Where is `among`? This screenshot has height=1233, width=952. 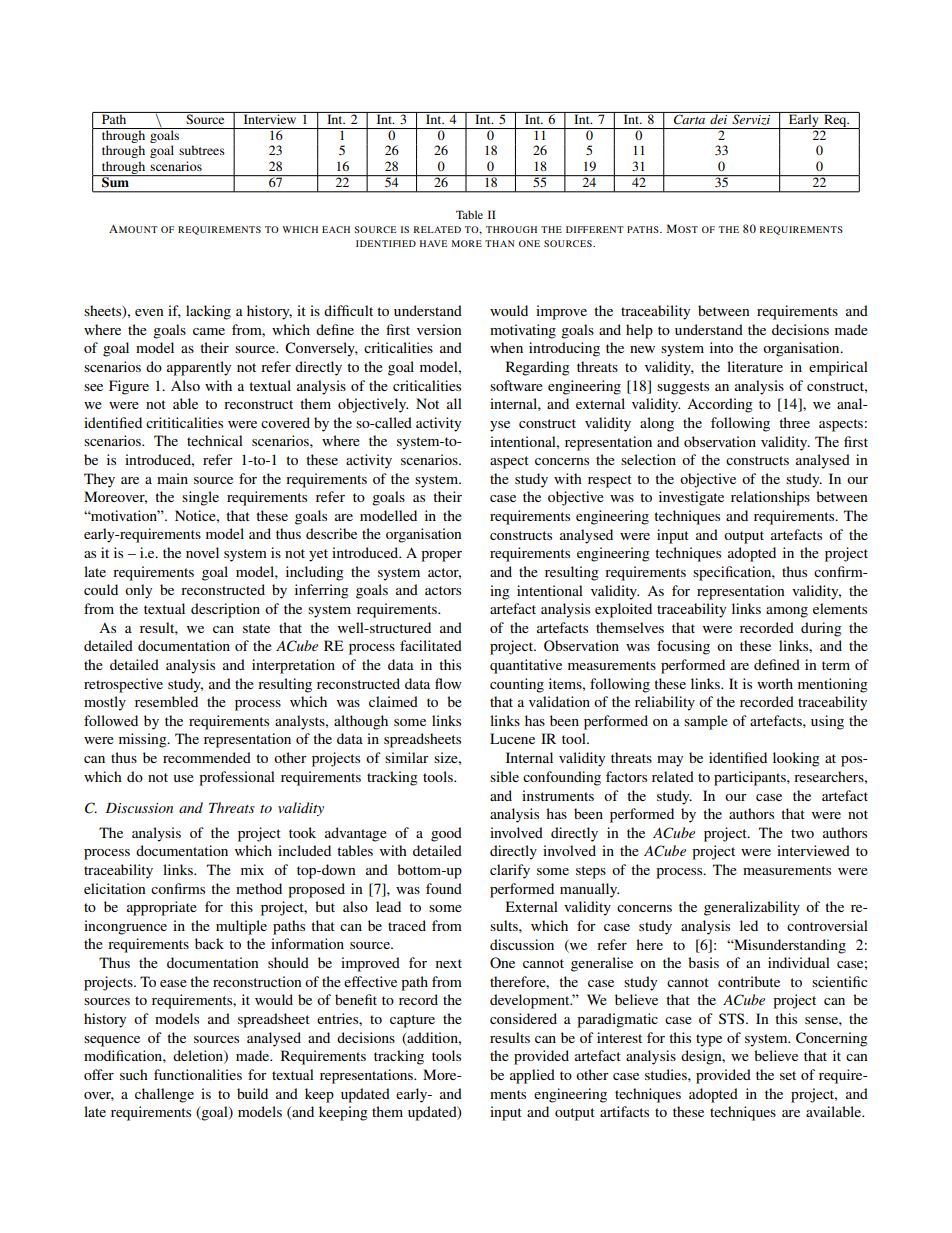 among is located at coordinates (787, 612).
